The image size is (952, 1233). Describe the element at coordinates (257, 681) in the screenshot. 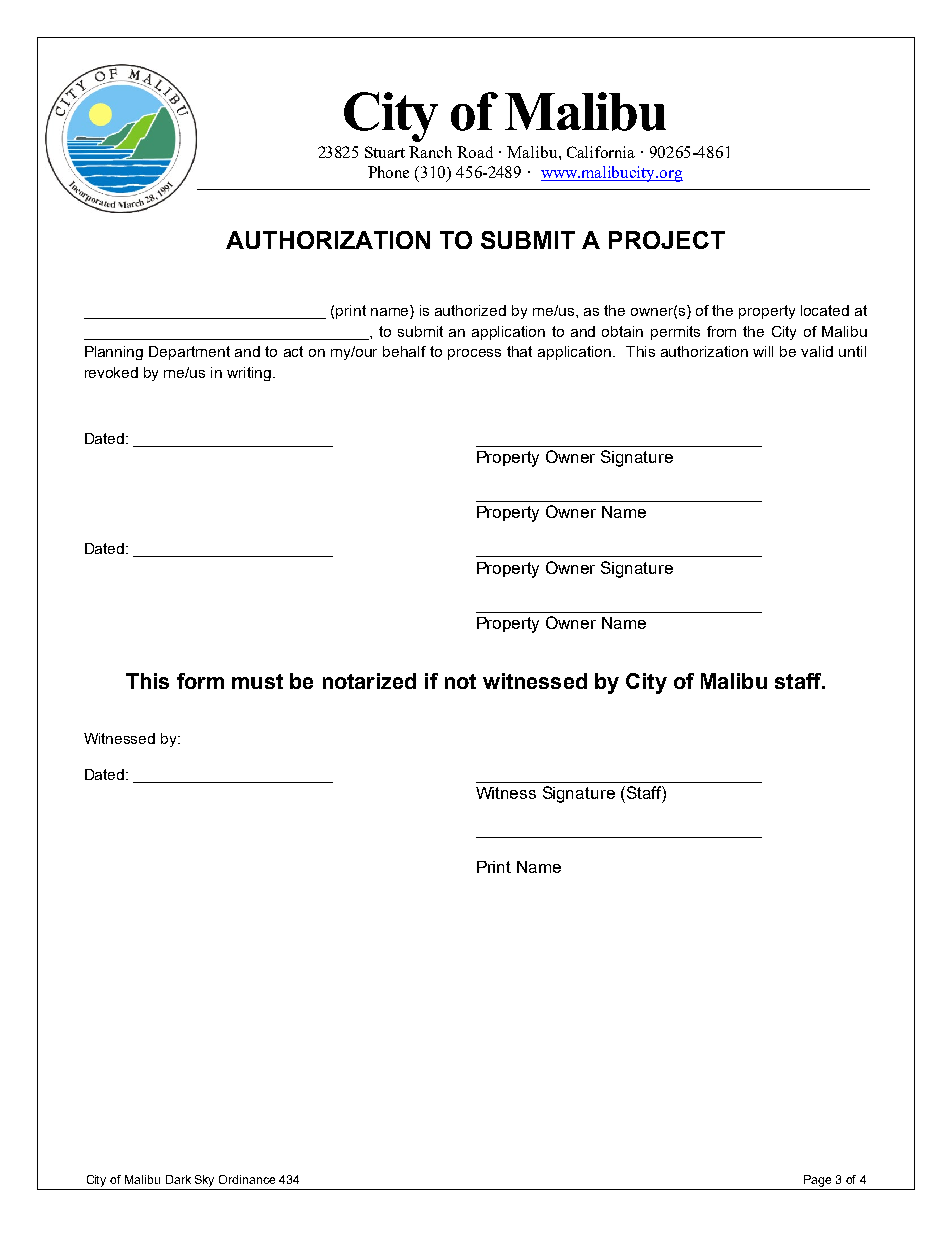

I see `must` at that location.
